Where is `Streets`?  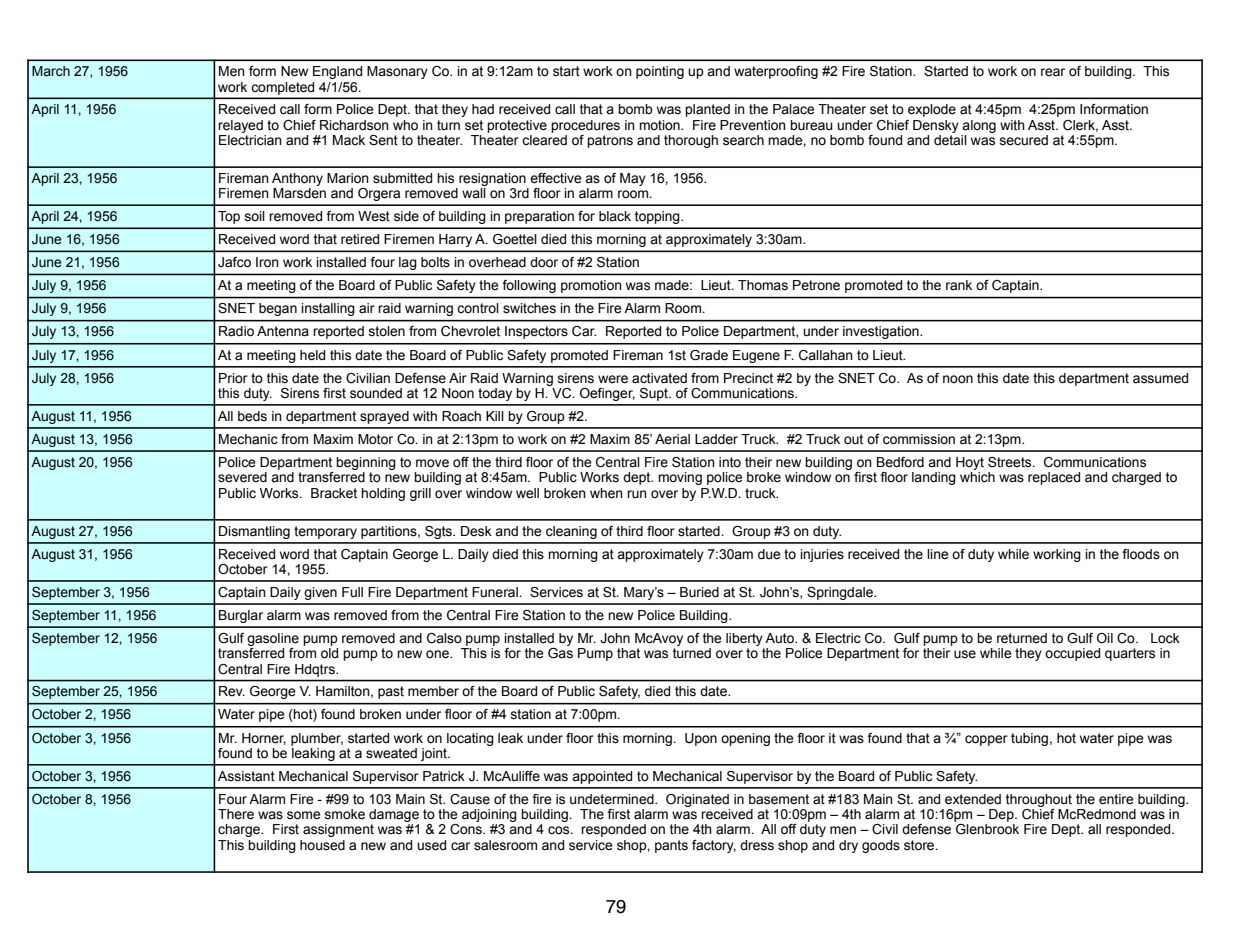 Streets is located at coordinates (1011, 462).
